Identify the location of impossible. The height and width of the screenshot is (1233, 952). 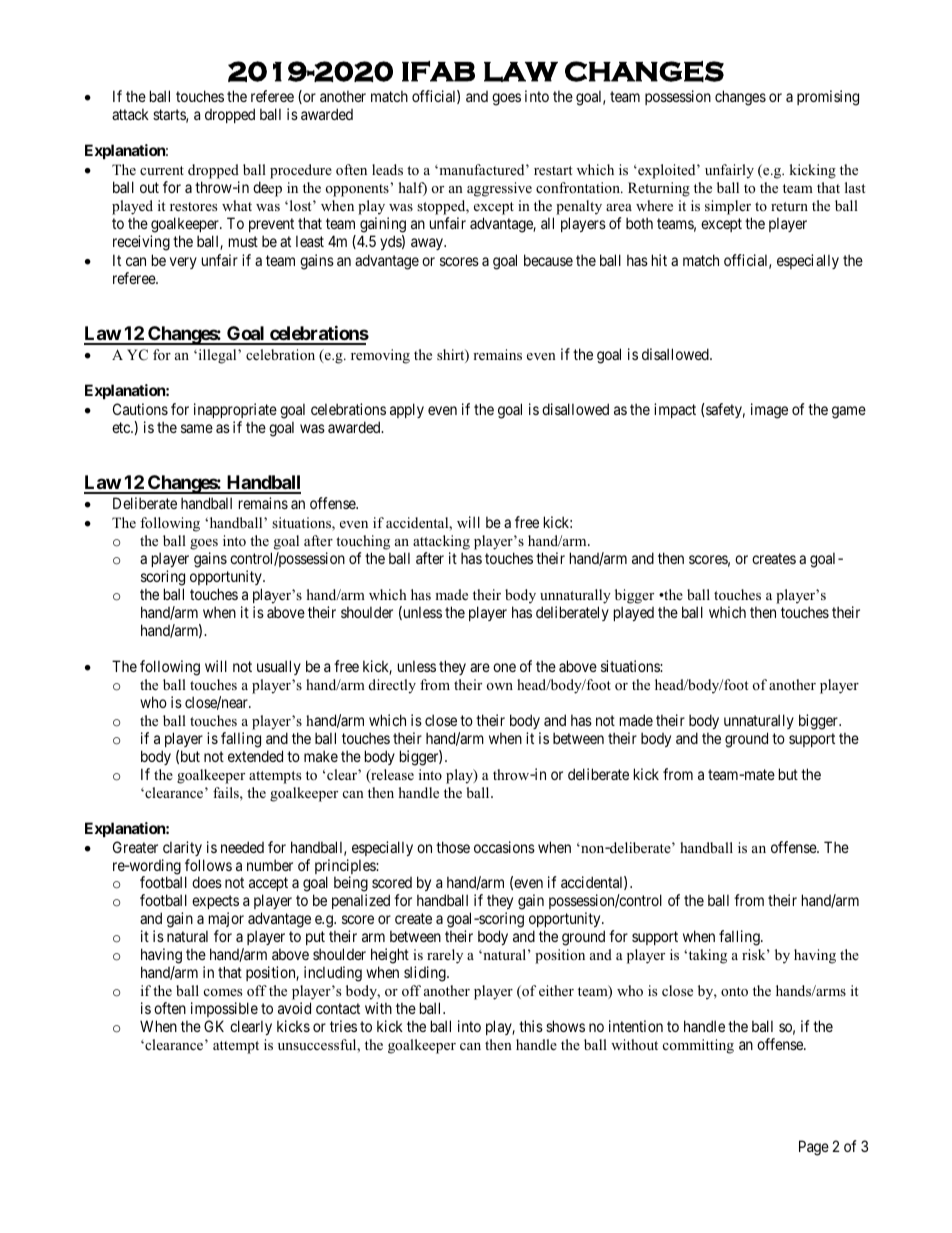
(224, 1009).
